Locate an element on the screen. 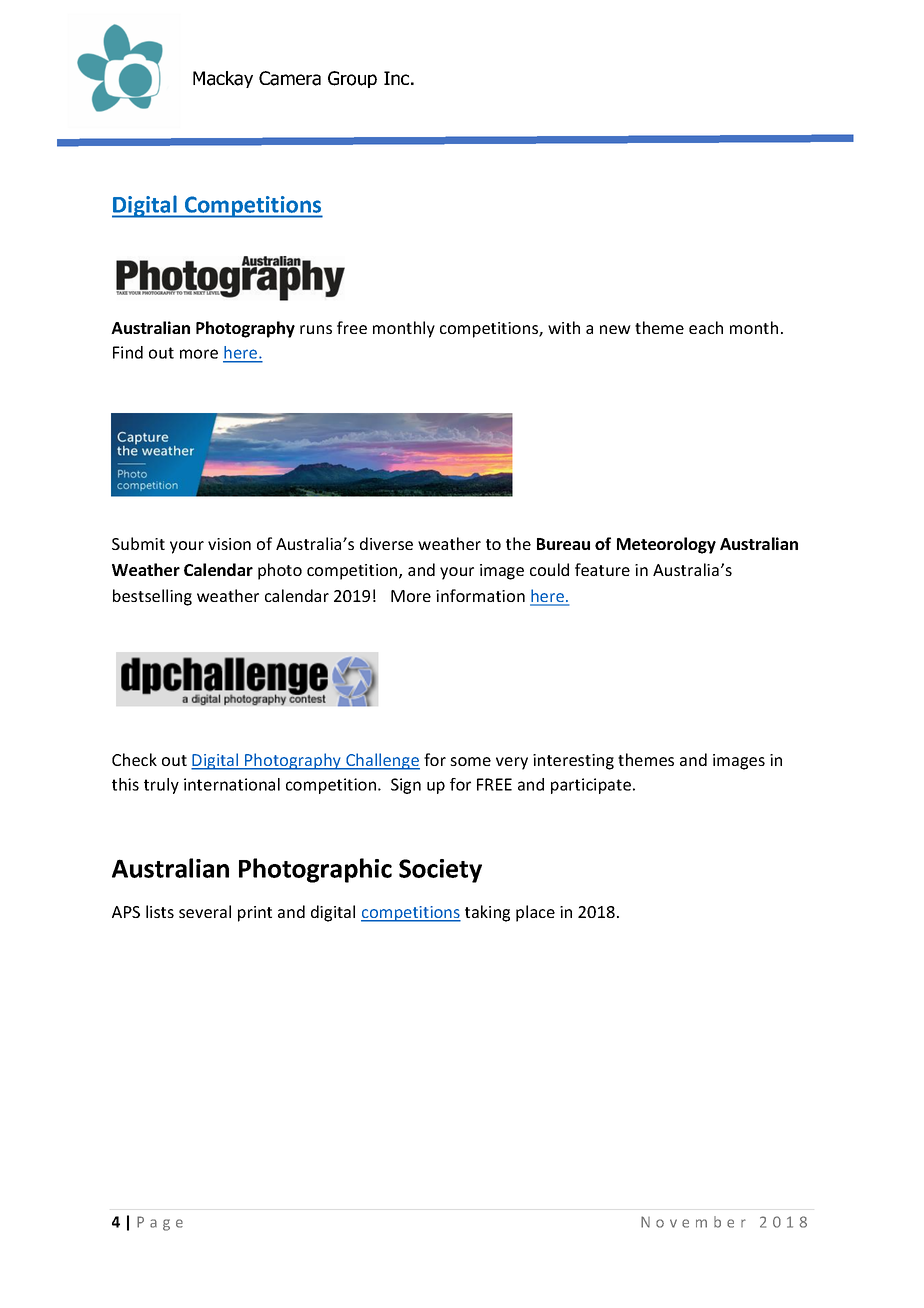 This screenshot has height=1308, width=924. place is located at coordinates (535, 913).
